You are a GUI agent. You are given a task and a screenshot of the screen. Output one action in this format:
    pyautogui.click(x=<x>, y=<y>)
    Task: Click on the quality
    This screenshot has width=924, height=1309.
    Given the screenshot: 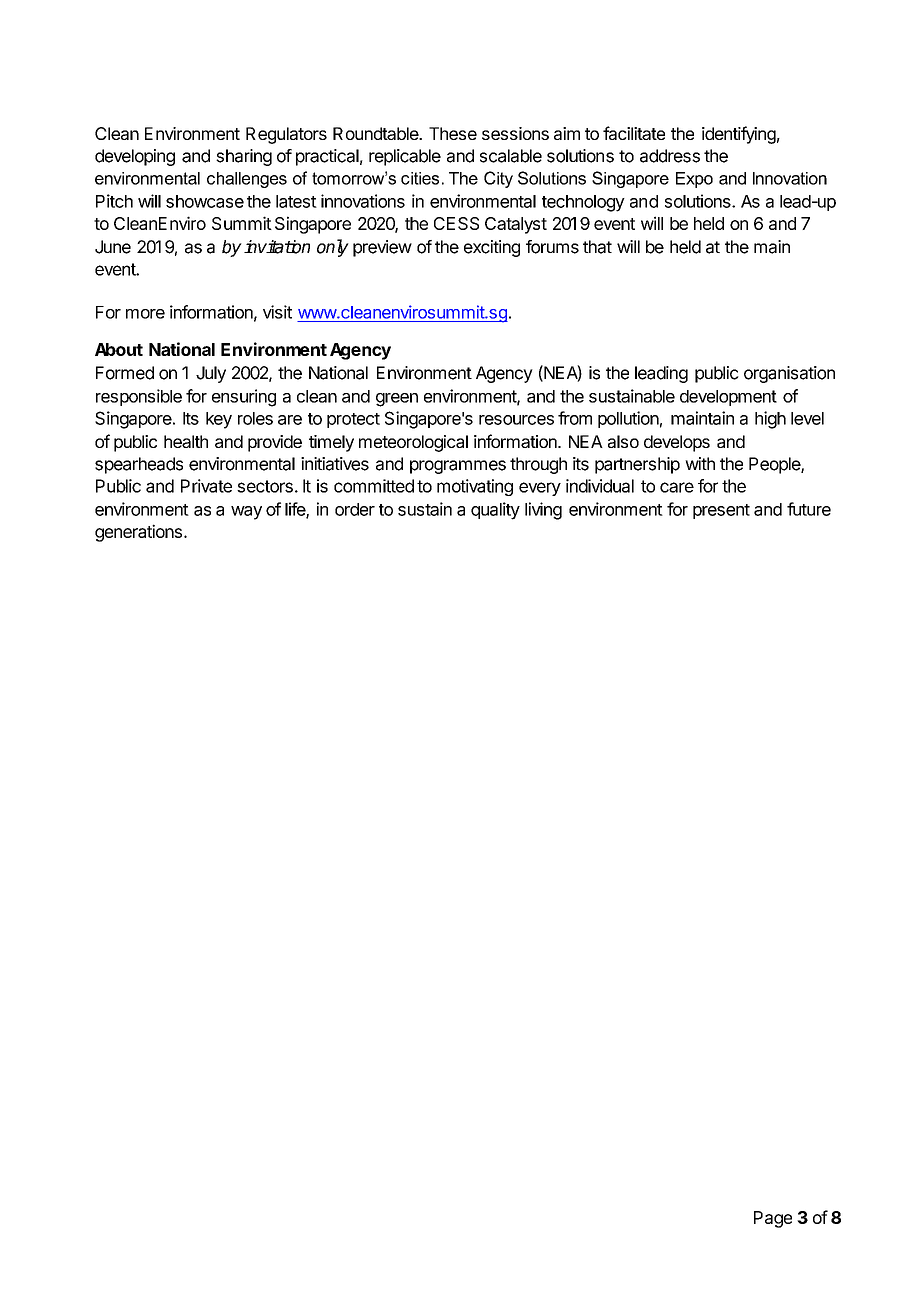 What is the action you would take?
    pyautogui.click(x=495, y=511)
